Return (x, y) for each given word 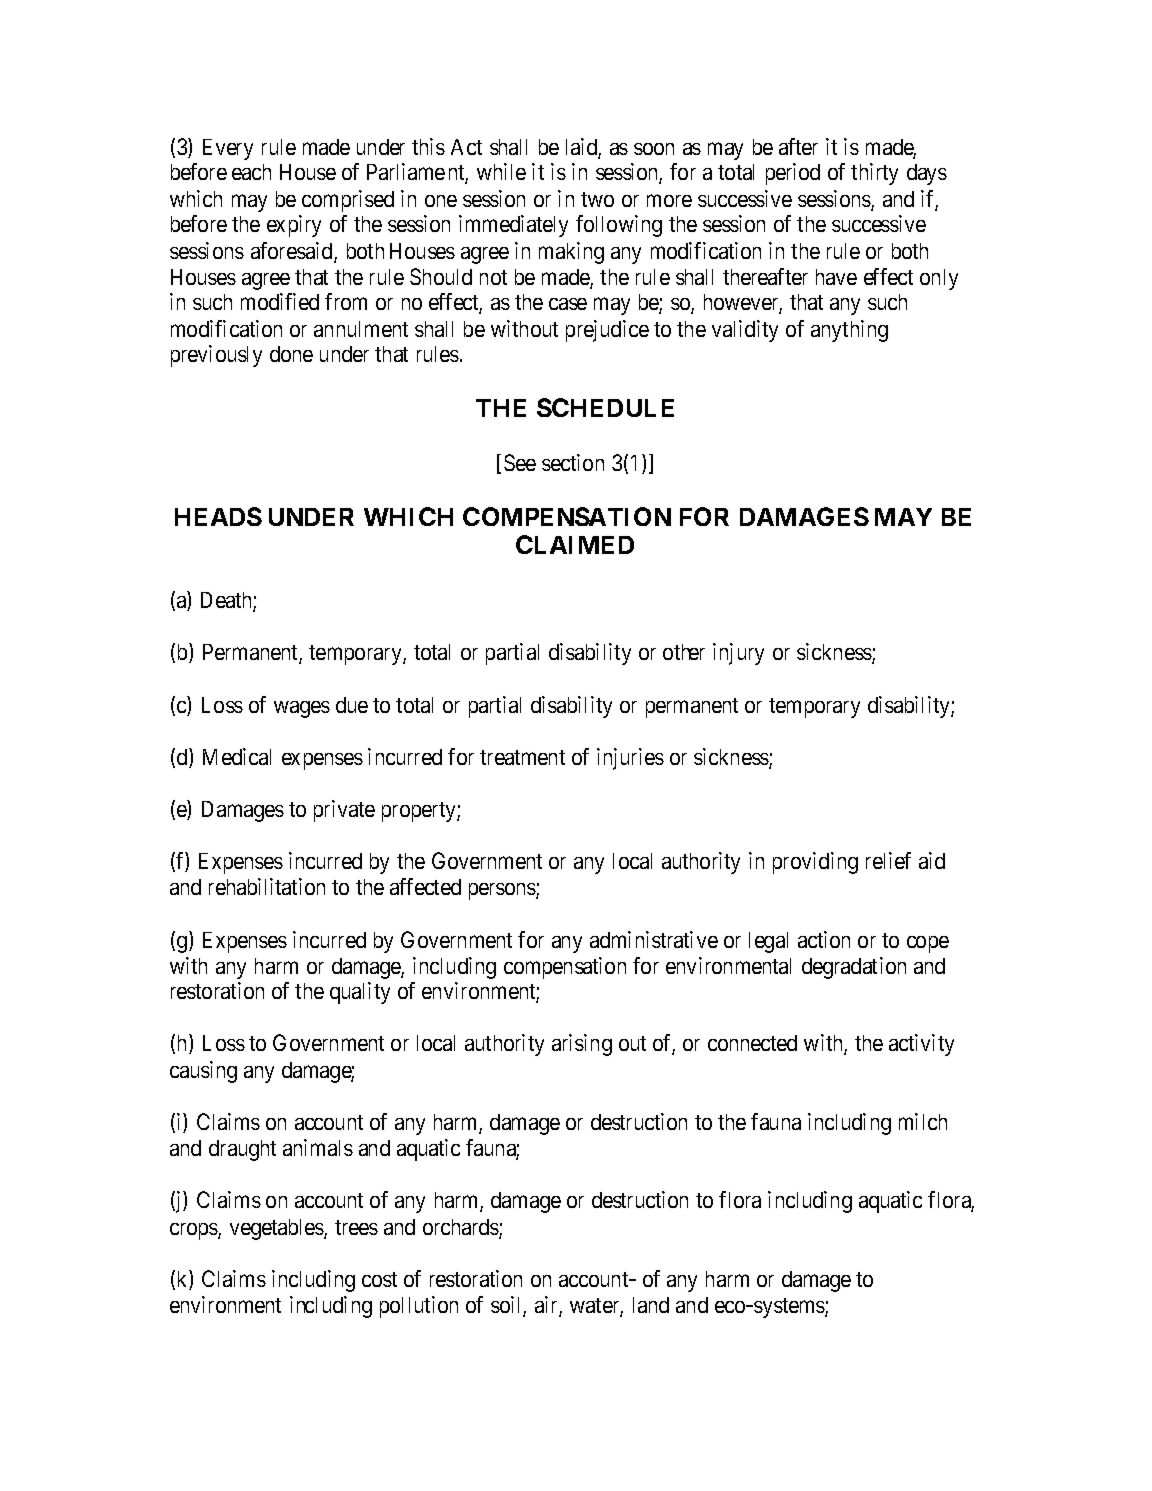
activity (921, 1045)
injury (738, 654)
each (251, 172)
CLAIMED (575, 544)
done (291, 354)
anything (849, 331)
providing (815, 863)
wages (302, 709)
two (597, 199)
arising (582, 1045)
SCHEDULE (605, 407)
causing (203, 1072)
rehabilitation (267, 886)
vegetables (277, 1229)
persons (503, 891)
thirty (874, 174)
